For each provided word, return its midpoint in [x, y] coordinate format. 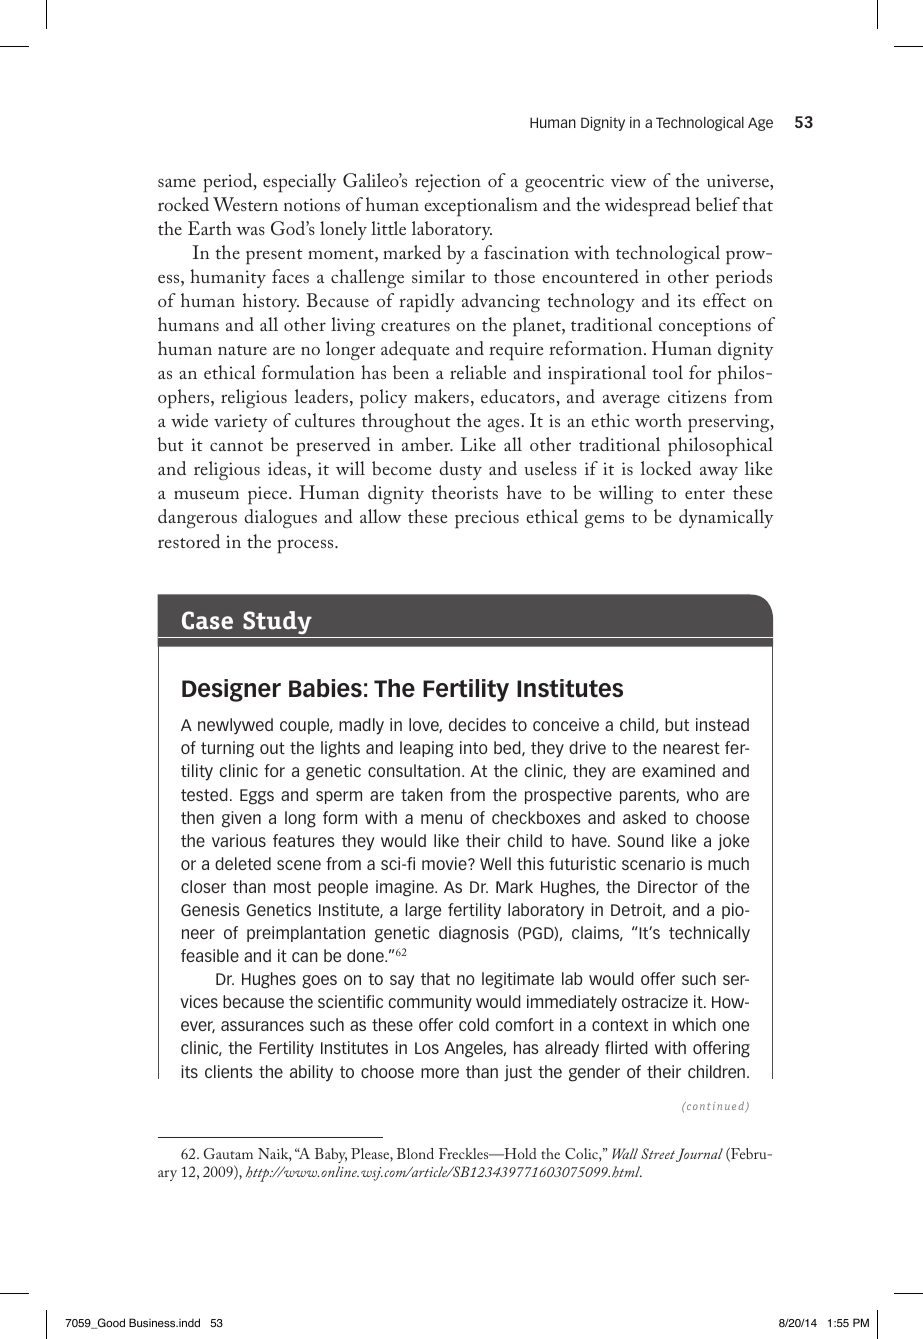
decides [477, 724]
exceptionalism [481, 207]
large [423, 911]
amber [427, 444]
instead [722, 724]
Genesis [210, 909]
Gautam [228, 1153]
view [628, 180]
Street [658, 1153]
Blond [415, 1153]
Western [245, 204]
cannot [236, 446]
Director [668, 886]
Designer [231, 690]
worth [658, 420]
